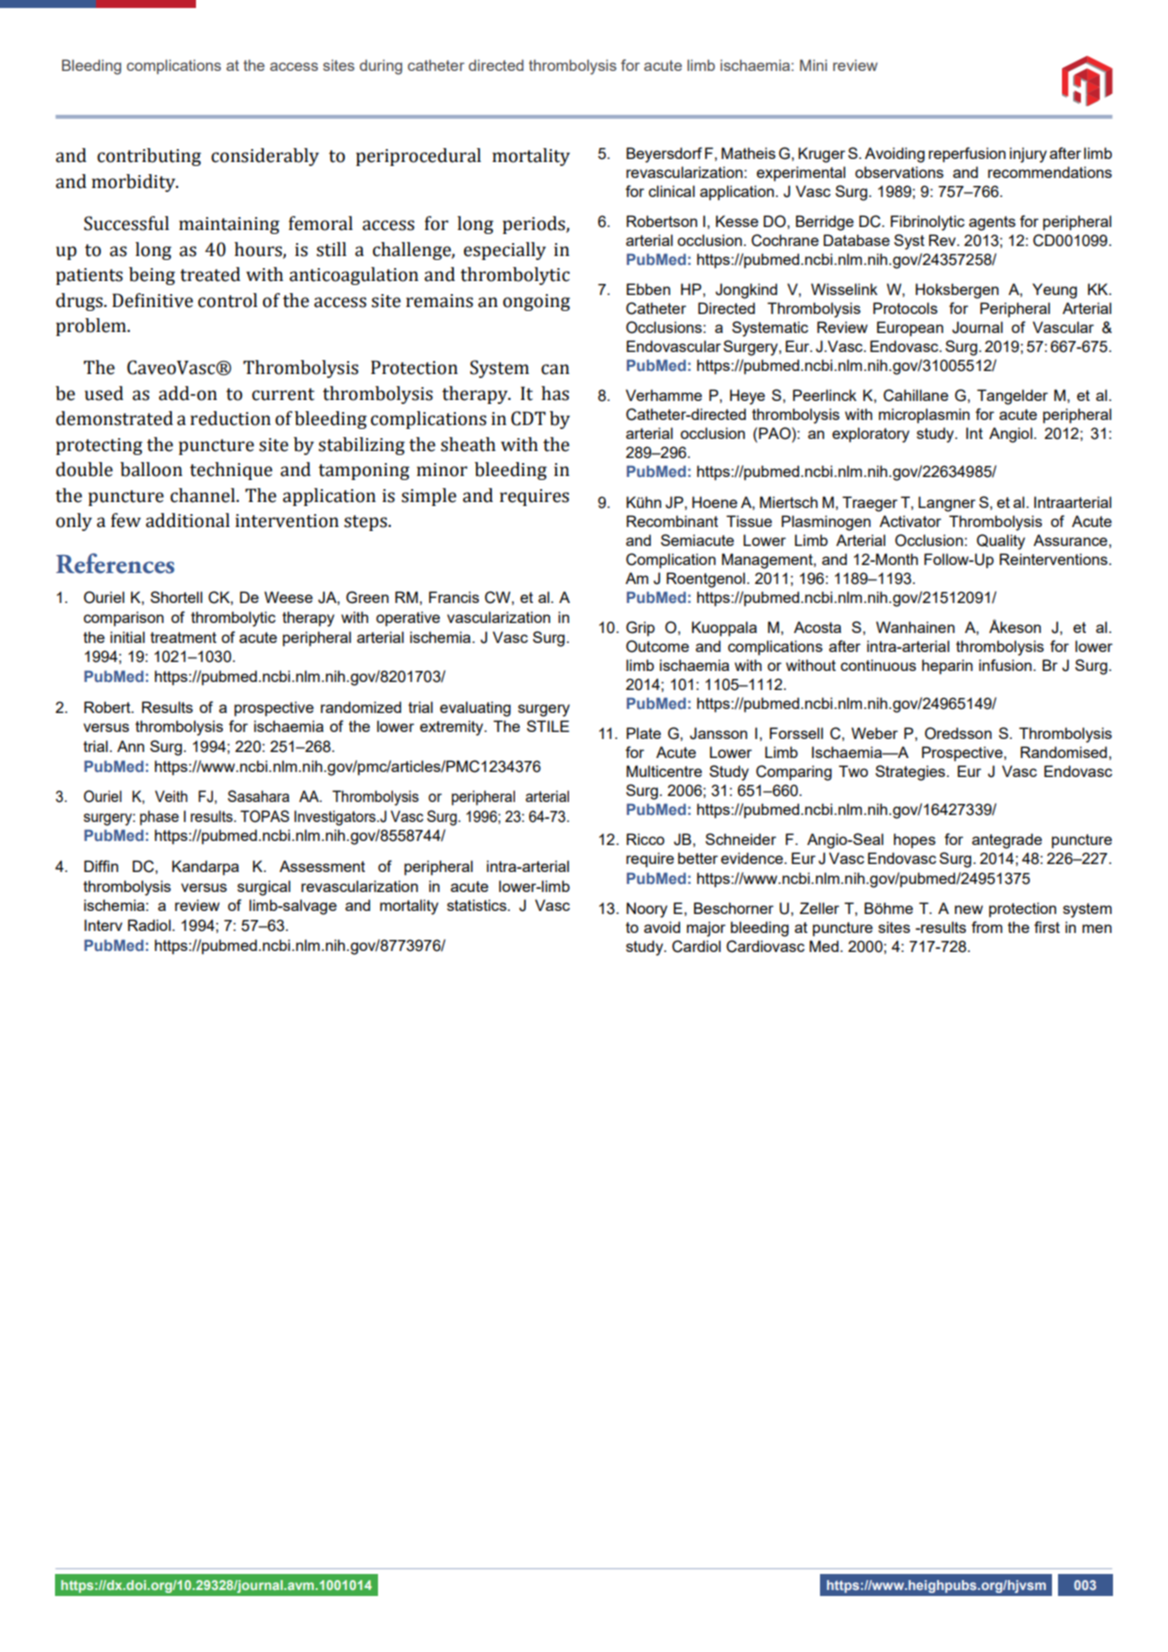 Image resolution: width=1168 pixels, height=1652 pixels. What do you see at coordinates (227, 300) in the screenshot?
I see `control` at bounding box center [227, 300].
